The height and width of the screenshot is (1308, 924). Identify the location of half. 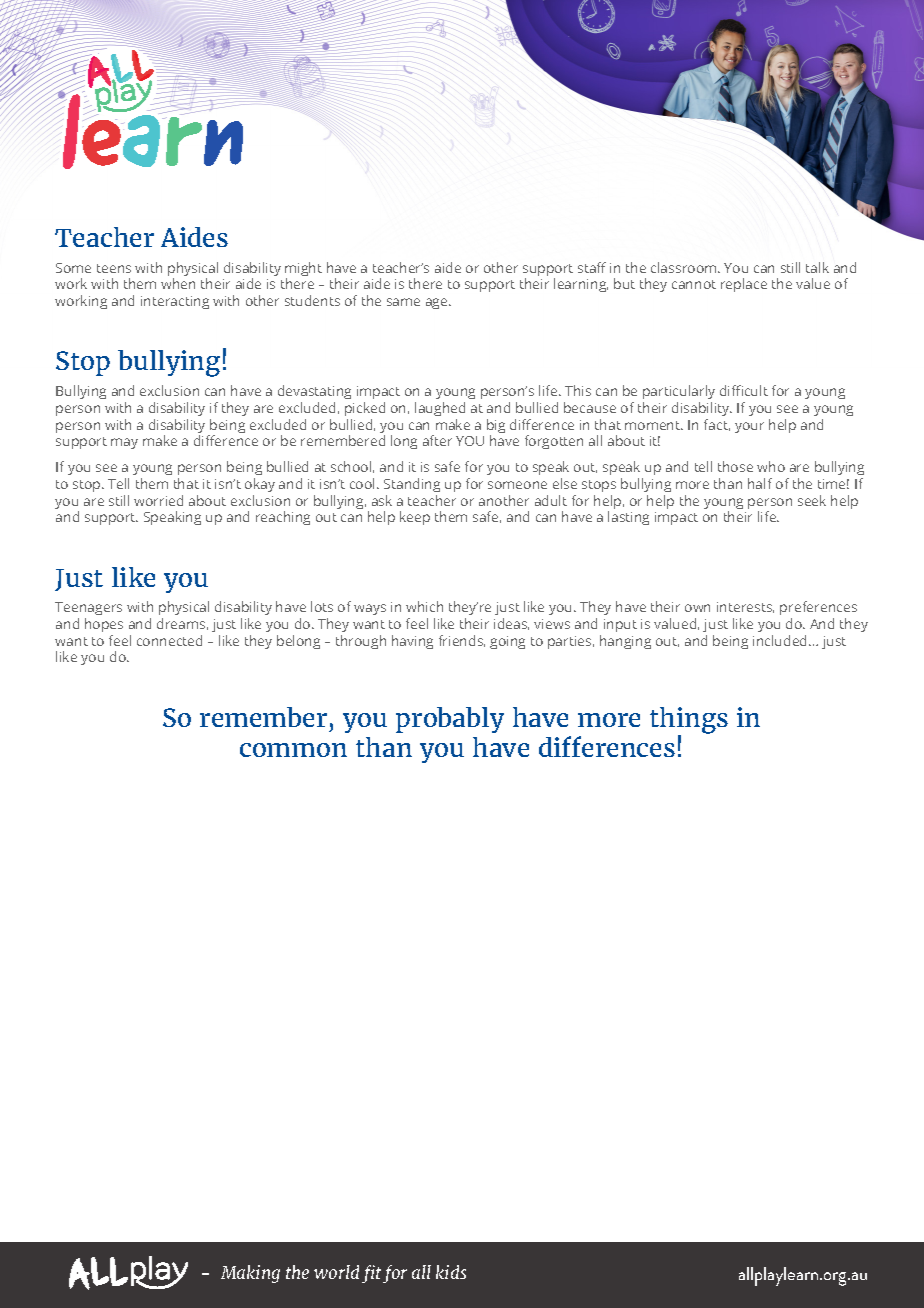
(760, 483).
